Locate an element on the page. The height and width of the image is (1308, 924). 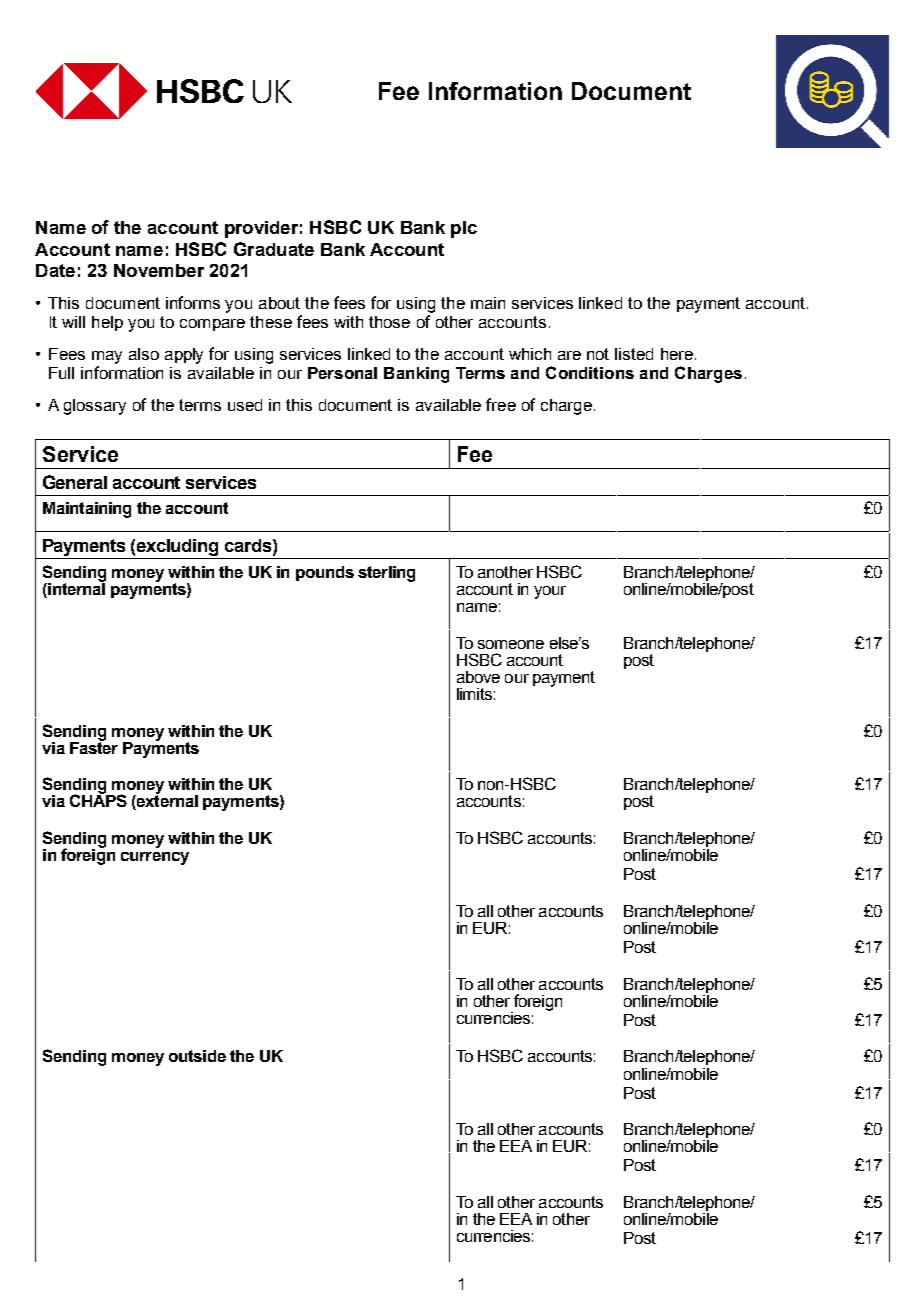
limits is located at coordinates (474, 694).
